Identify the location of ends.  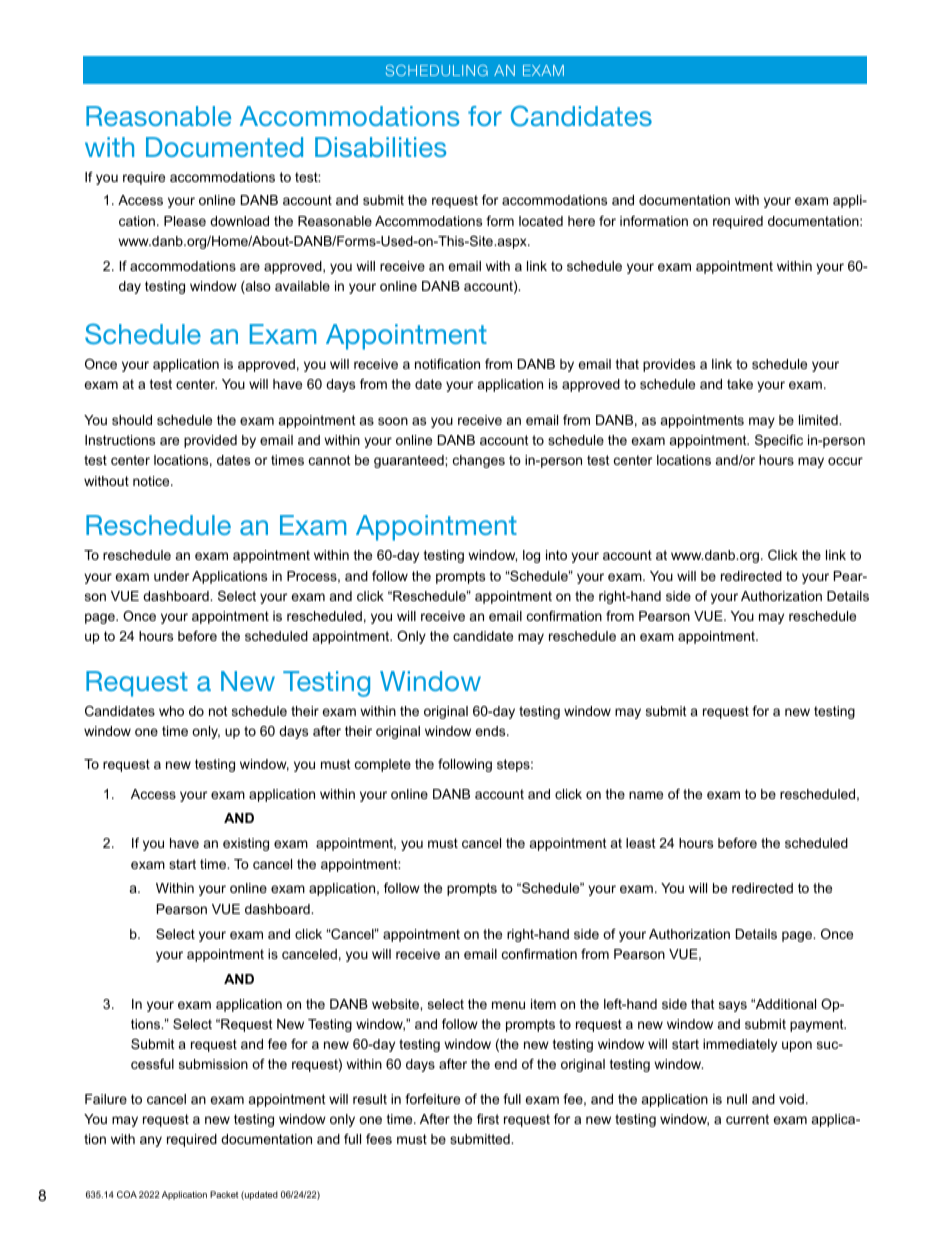
(491, 731).
